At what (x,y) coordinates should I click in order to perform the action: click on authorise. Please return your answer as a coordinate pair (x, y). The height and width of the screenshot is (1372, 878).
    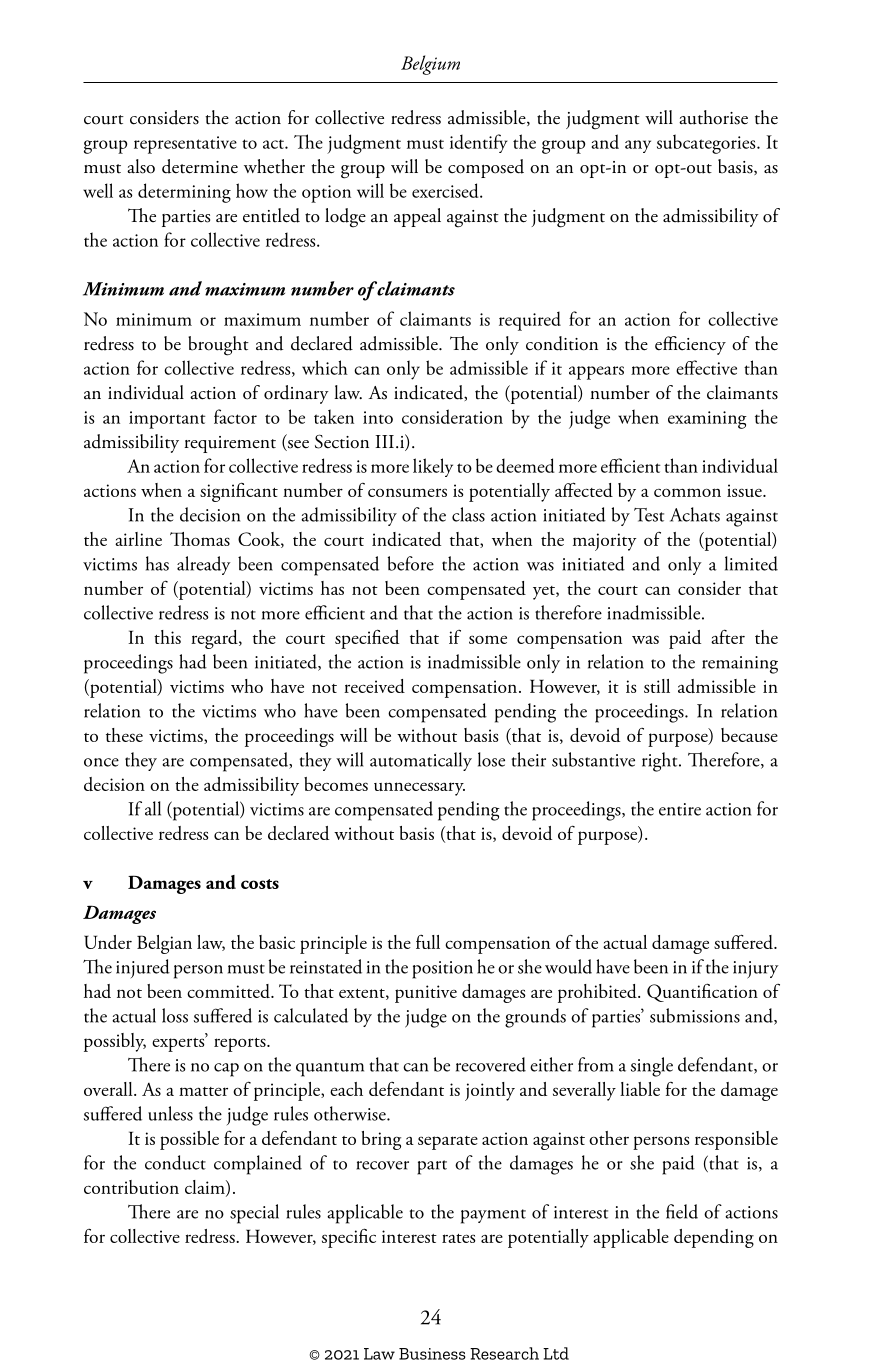
    Looking at the image, I should click on (713, 117).
